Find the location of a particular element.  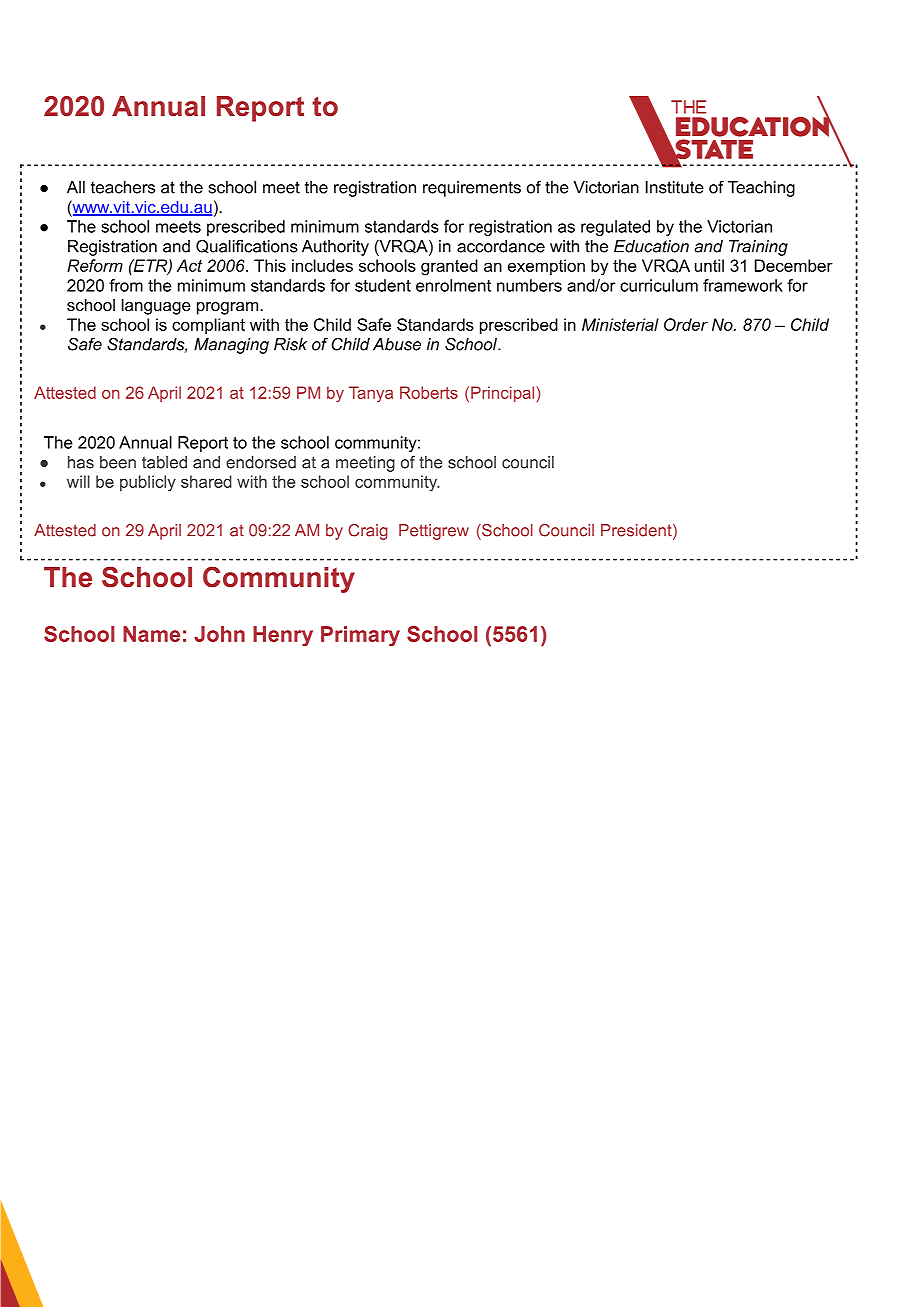

Name is located at coordinates (151, 634).
